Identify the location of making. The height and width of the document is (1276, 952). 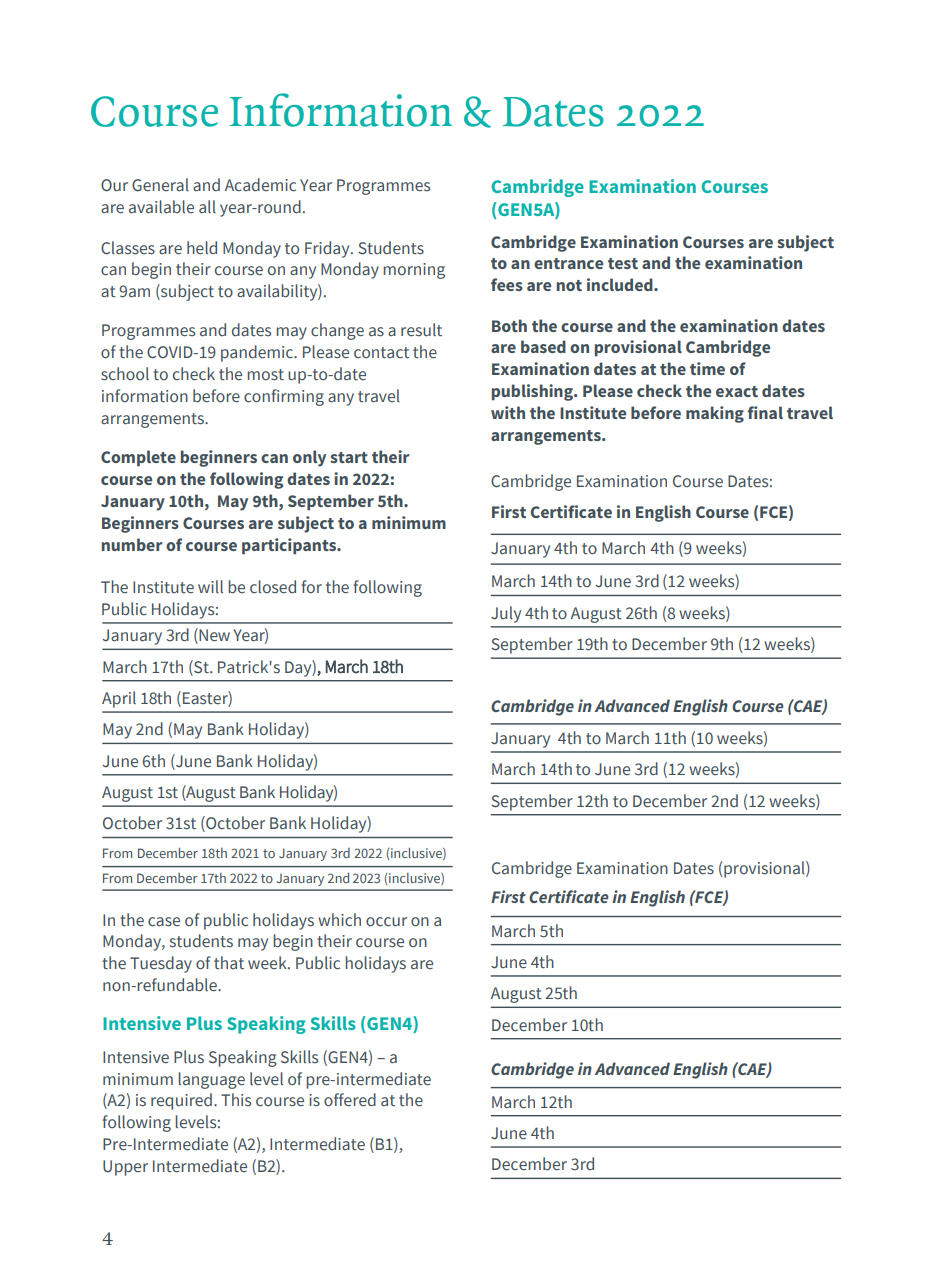
(715, 414).
